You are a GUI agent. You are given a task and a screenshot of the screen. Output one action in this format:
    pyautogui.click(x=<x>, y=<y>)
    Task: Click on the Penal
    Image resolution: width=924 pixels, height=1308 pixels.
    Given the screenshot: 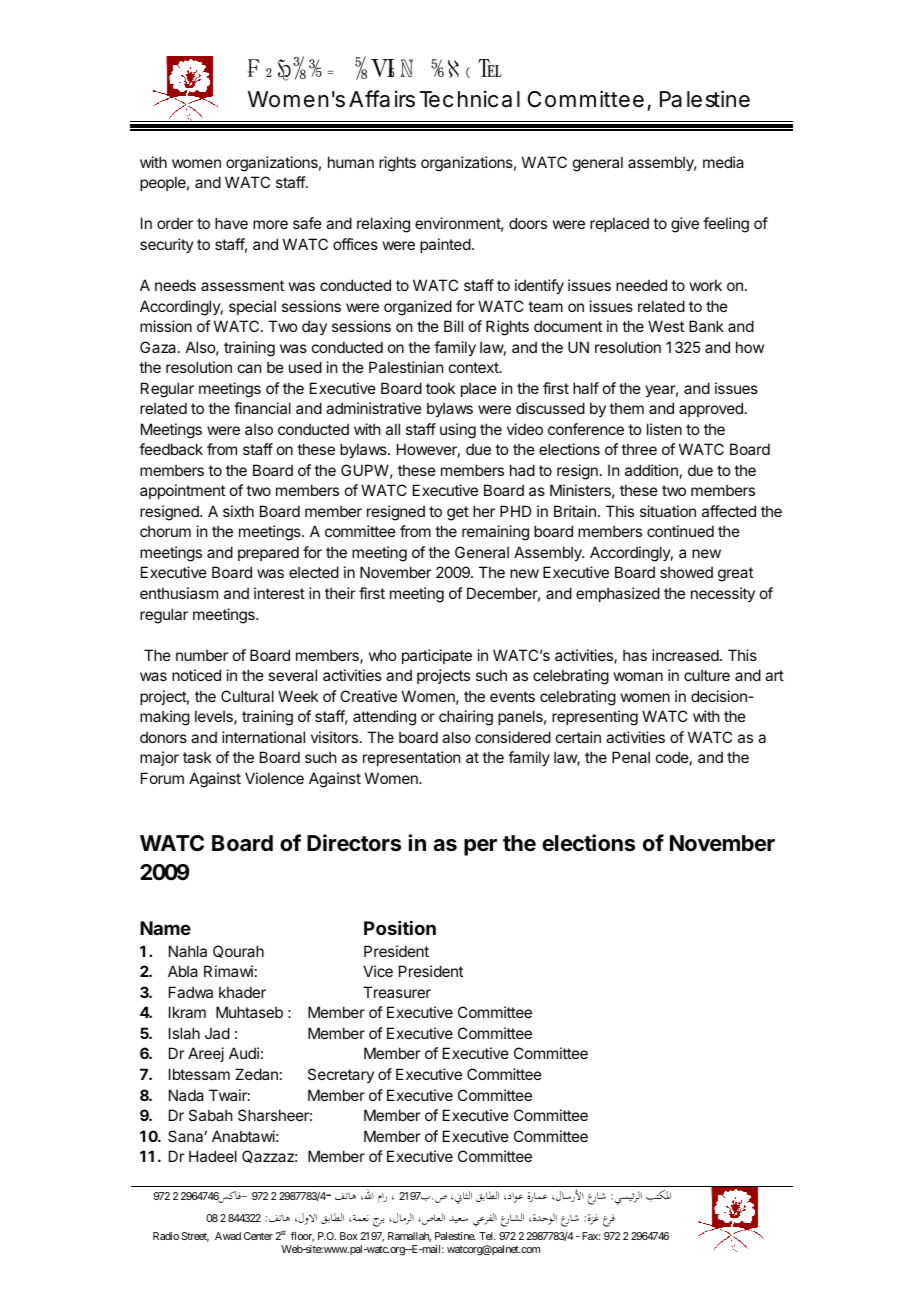 What is the action you would take?
    pyautogui.click(x=631, y=757)
